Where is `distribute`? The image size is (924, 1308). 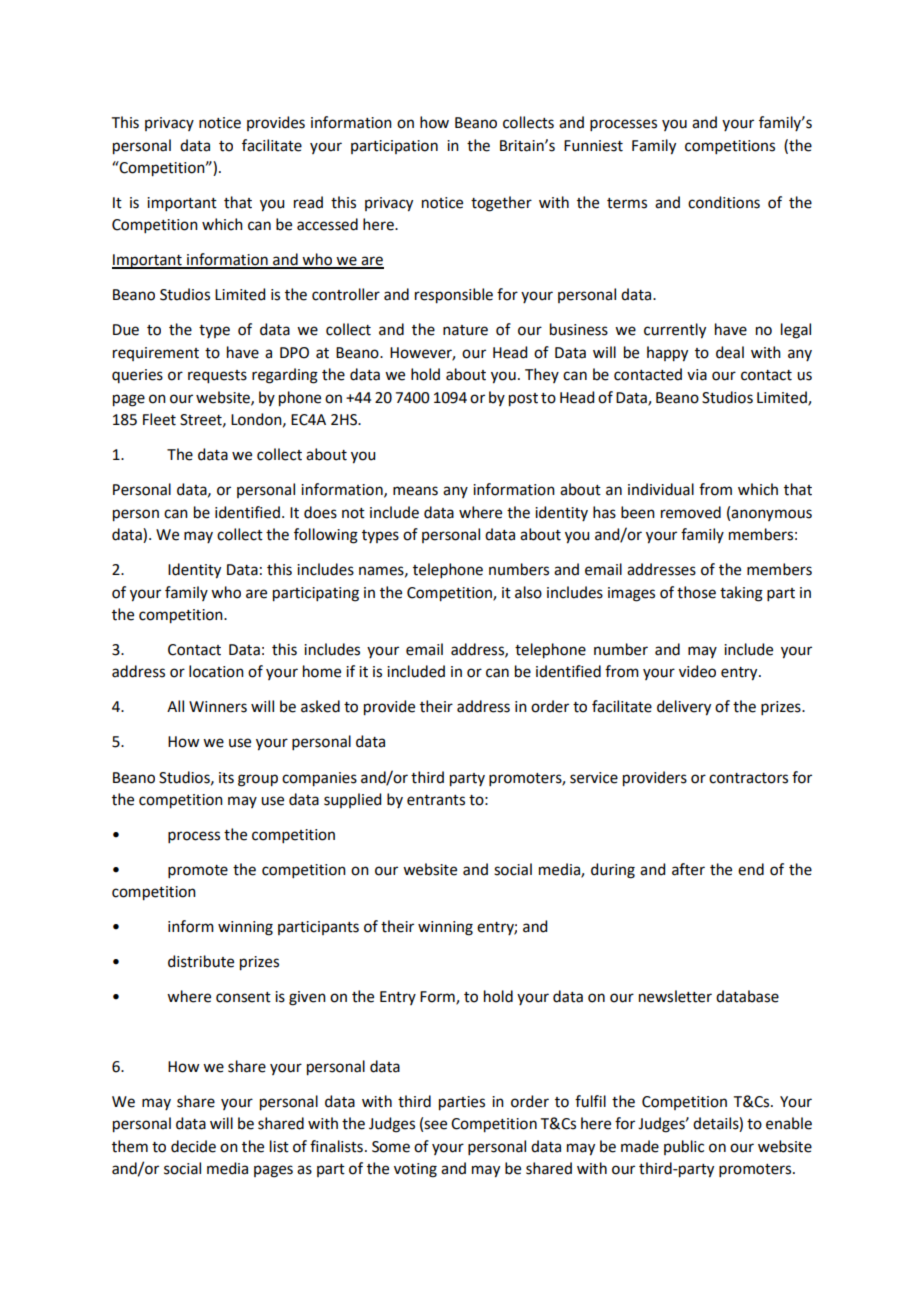
distribute is located at coordinates (201, 961).
